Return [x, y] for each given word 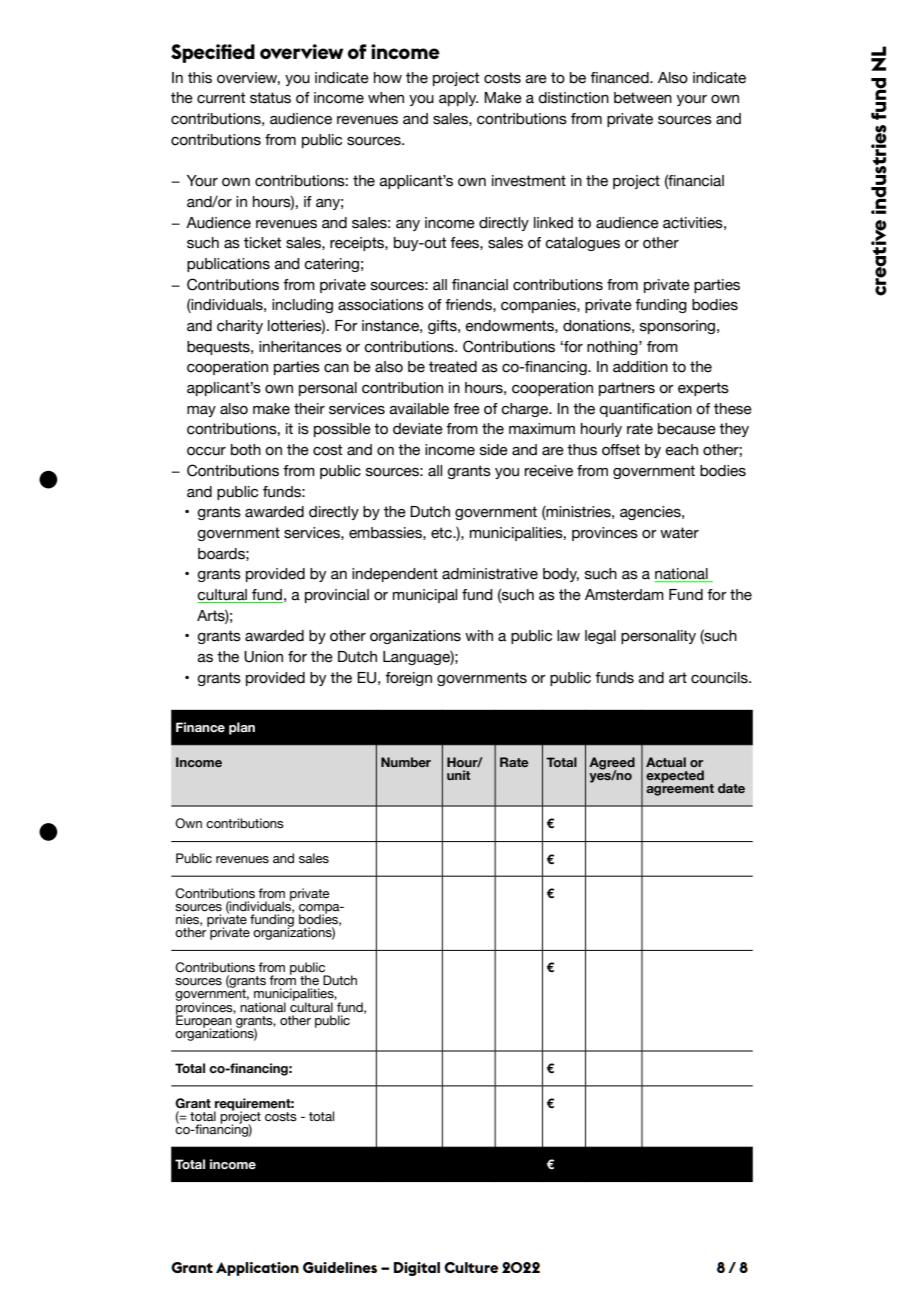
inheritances [300, 347]
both [246, 450]
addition [640, 367]
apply [458, 99]
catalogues [582, 244]
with [479, 635]
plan [242, 728]
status [270, 98]
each [681, 450]
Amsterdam [624, 595]
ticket [262, 243]
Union [263, 657]
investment [529, 181]
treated [453, 367]
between [643, 98]
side [494, 450]
